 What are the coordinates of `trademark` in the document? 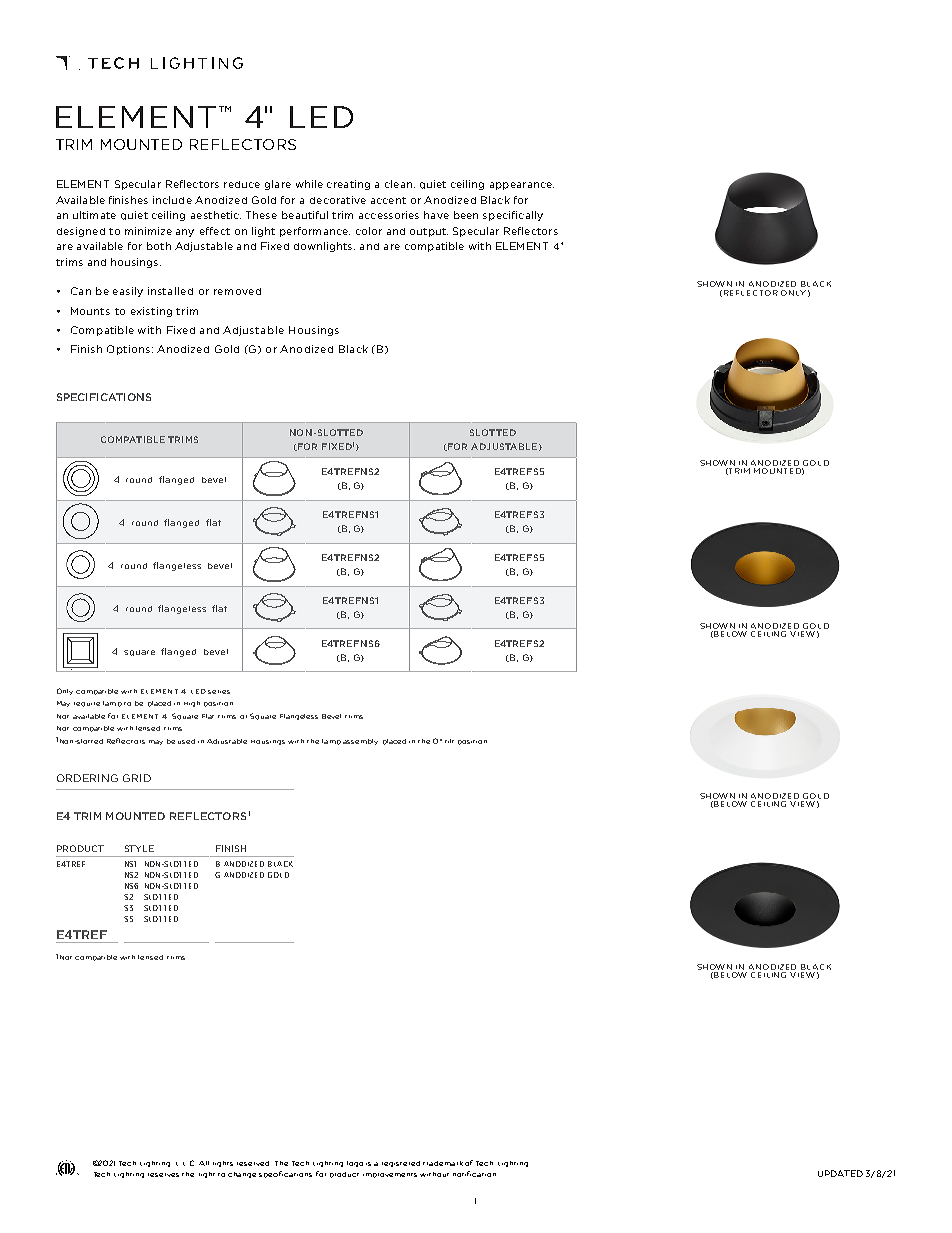 It's located at (443, 1163).
